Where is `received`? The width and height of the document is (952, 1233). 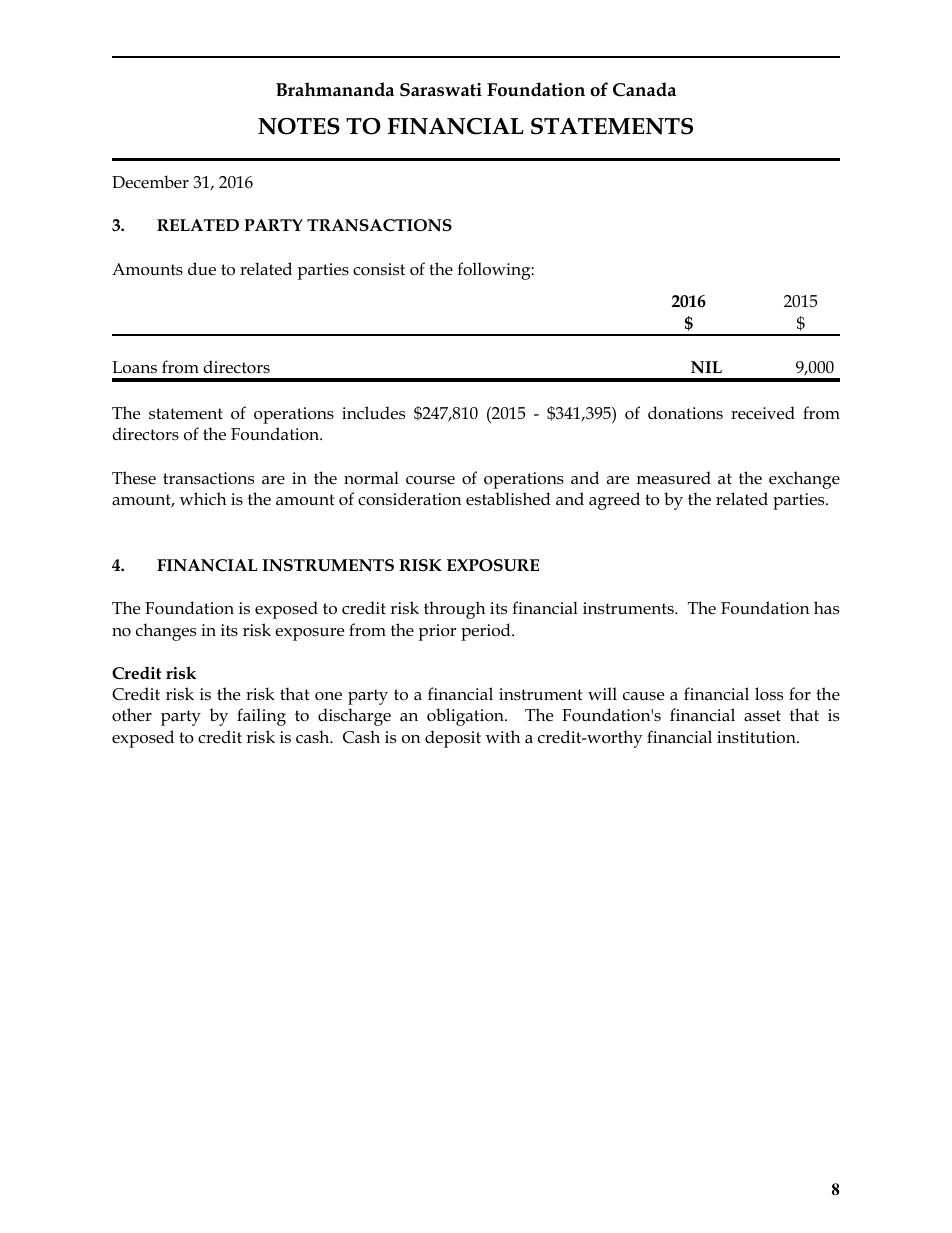
received is located at coordinates (763, 413).
